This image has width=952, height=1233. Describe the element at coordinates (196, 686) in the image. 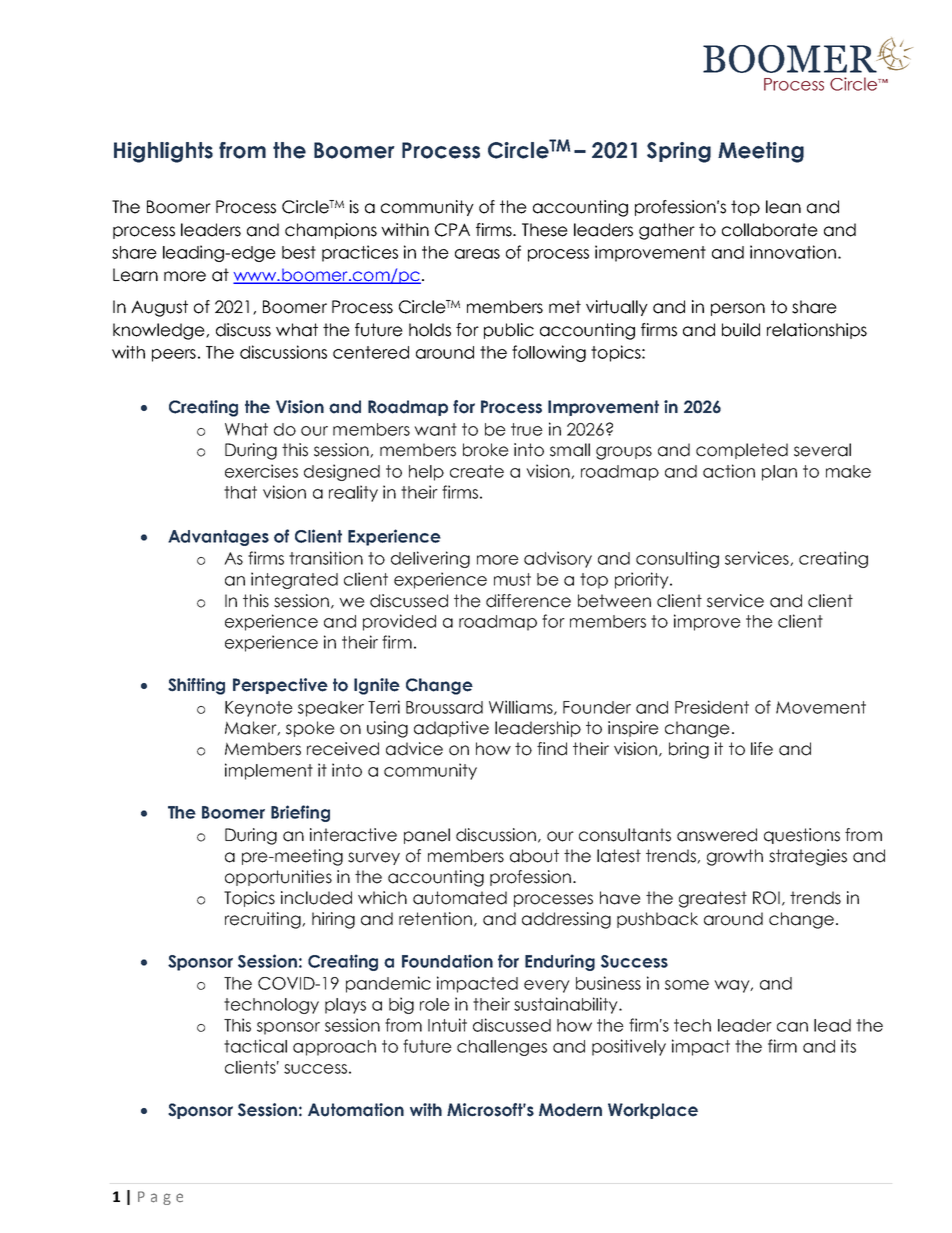

I see `Shifting` at that location.
